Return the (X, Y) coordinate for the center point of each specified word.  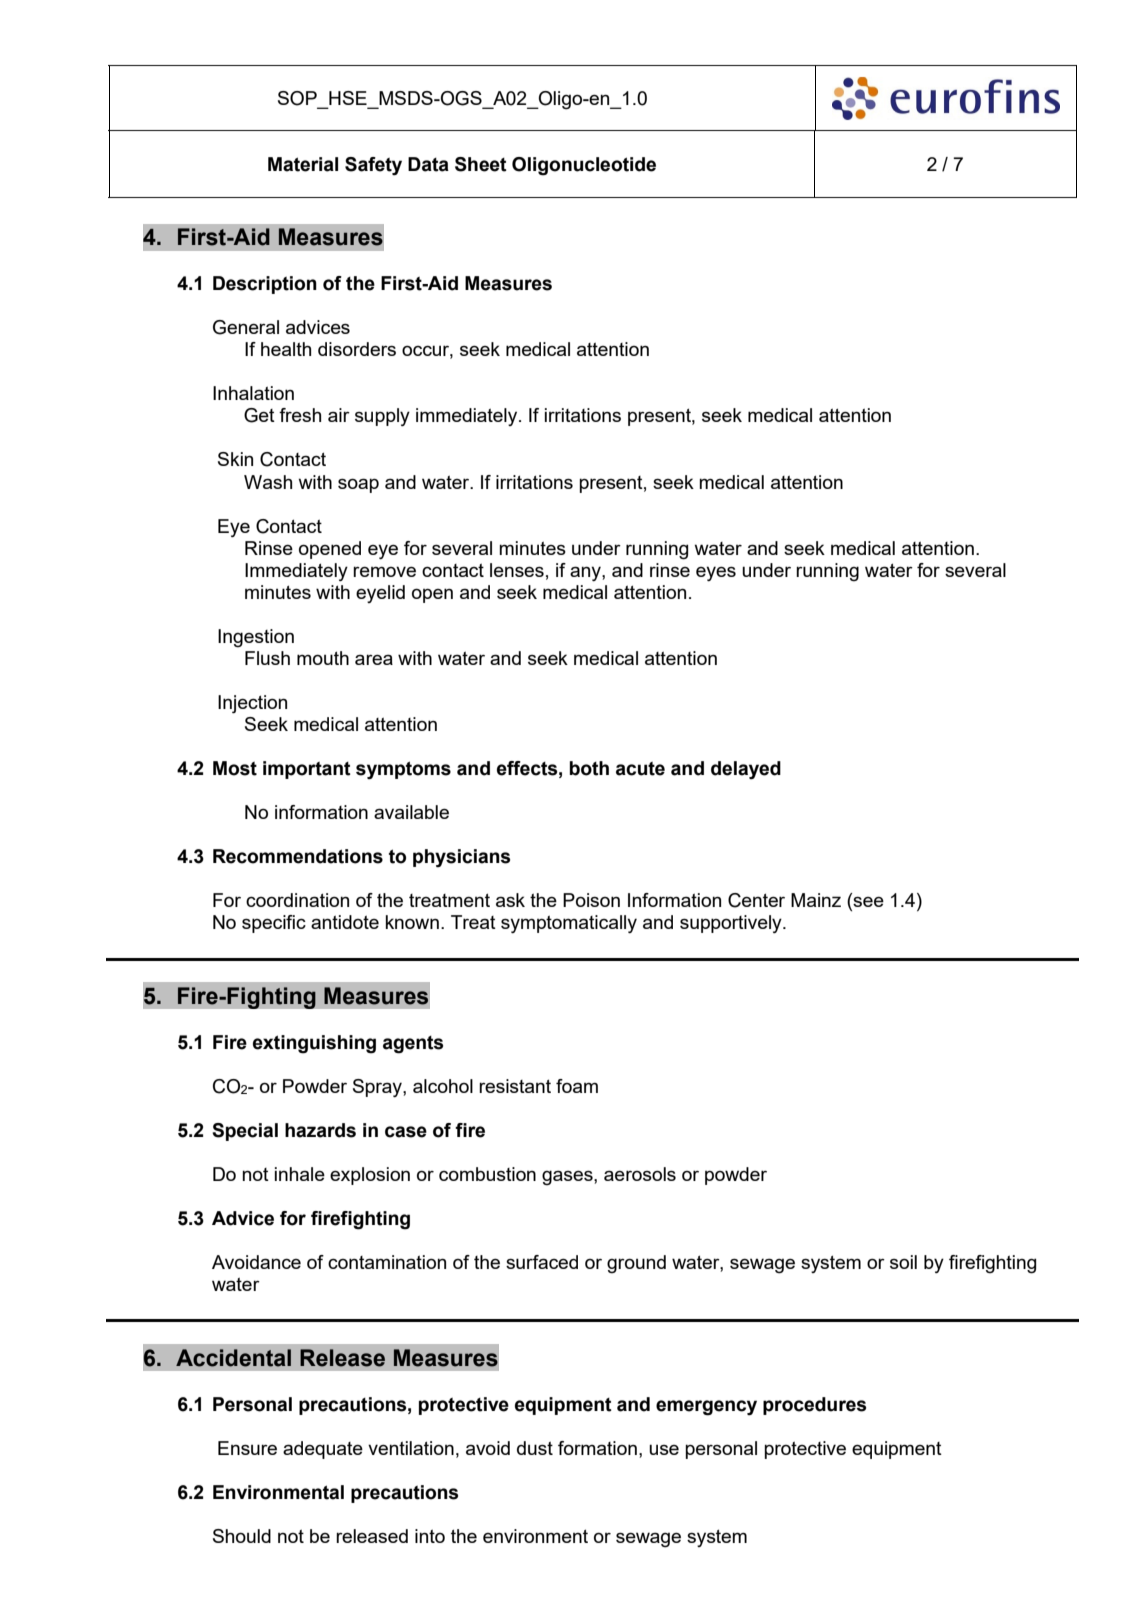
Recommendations (298, 856)
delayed (746, 770)
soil (903, 1262)
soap (358, 485)
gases (568, 1178)
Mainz (816, 900)
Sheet (481, 164)
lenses (517, 570)
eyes (716, 573)
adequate (323, 1450)
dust (535, 1448)
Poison (591, 900)
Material (303, 164)
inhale (300, 1174)
